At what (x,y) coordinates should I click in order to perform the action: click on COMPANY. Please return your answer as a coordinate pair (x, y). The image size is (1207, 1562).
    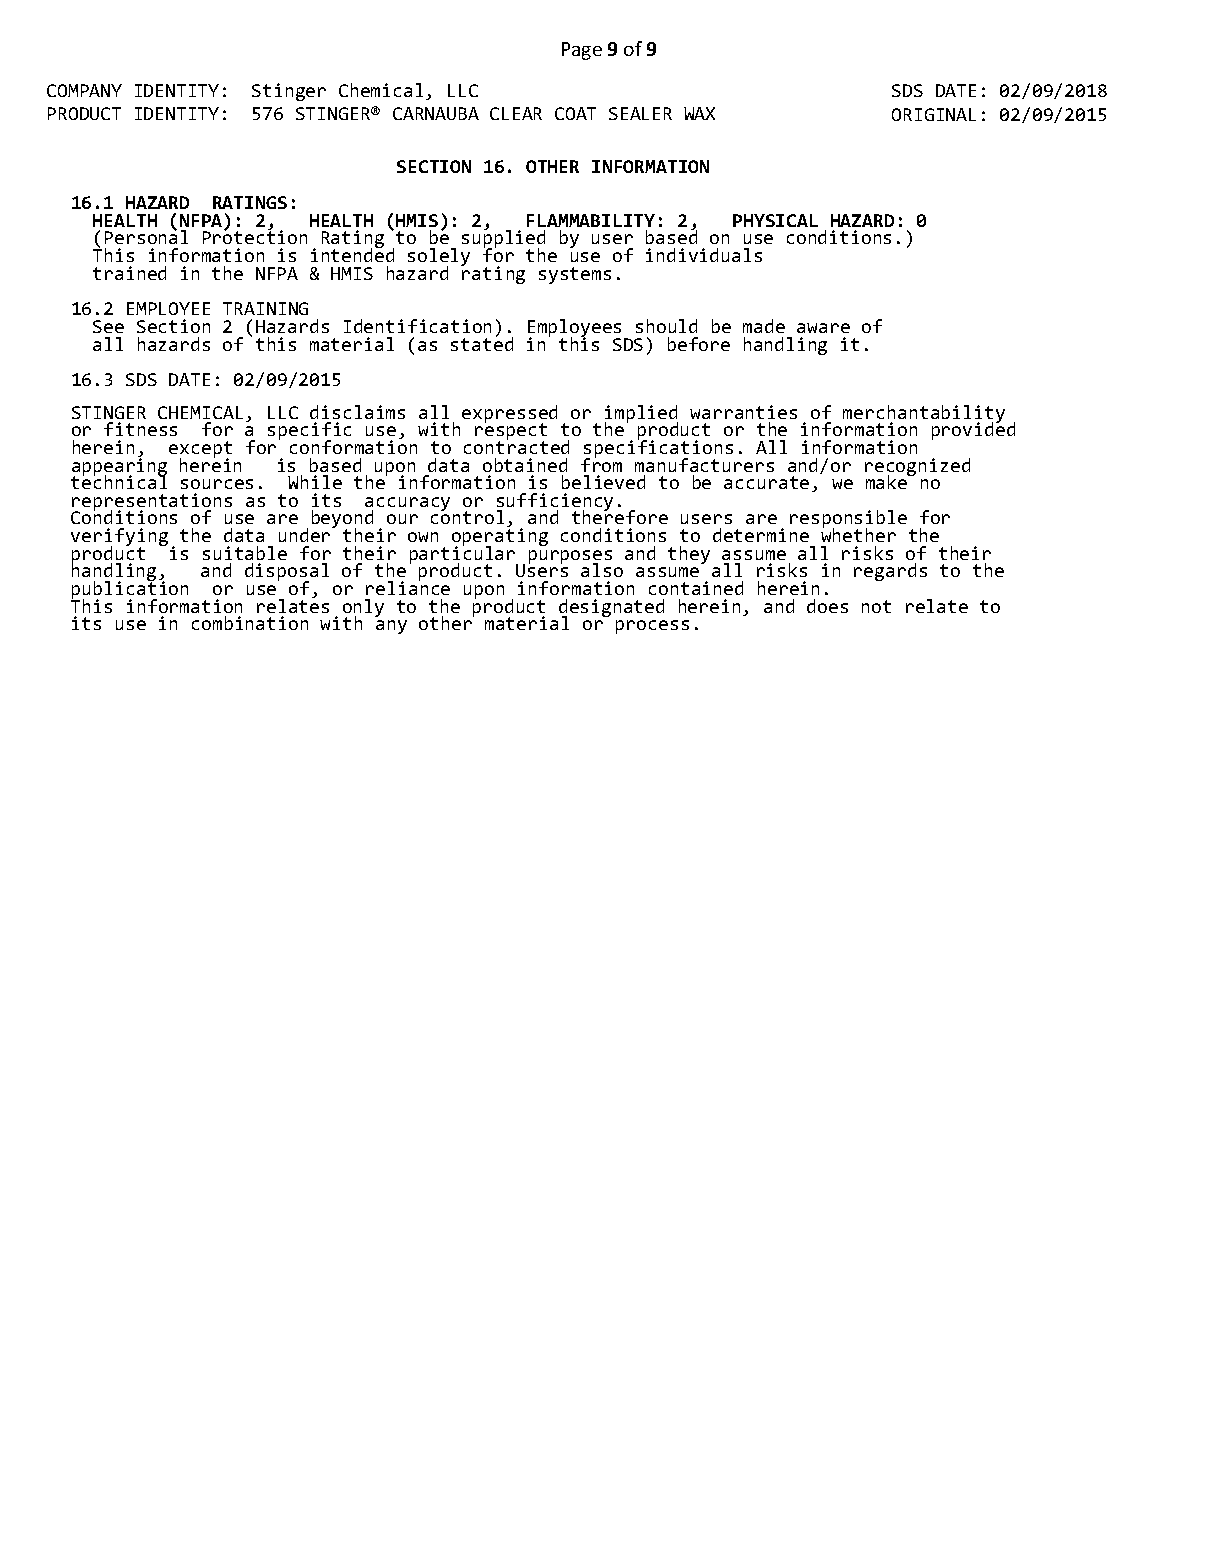
    Looking at the image, I should click on (84, 90).
